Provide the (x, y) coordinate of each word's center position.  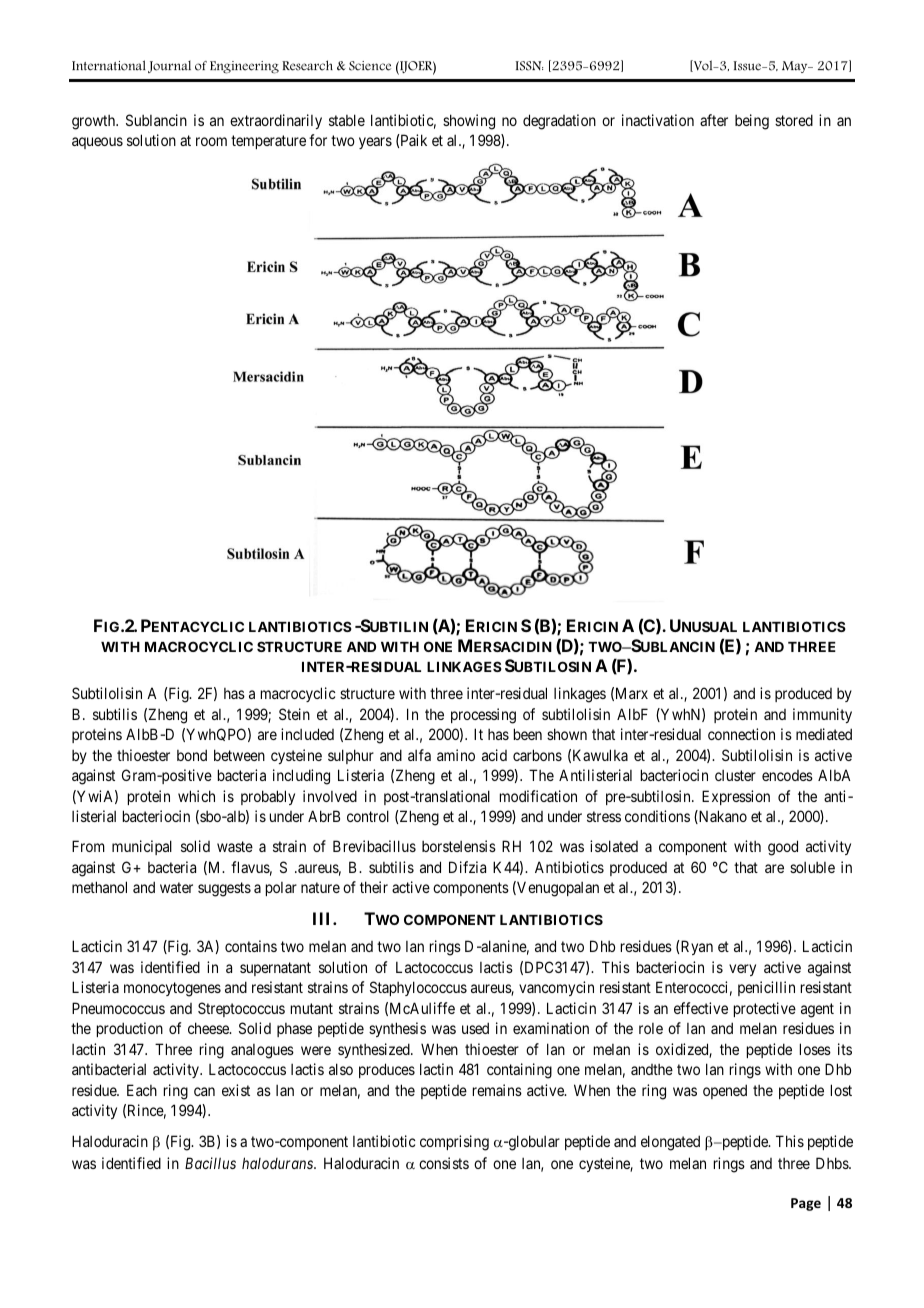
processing (483, 716)
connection (741, 734)
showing (469, 122)
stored (794, 120)
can (204, 1091)
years (375, 143)
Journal (169, 66)
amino (456, 755)
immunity (822, 715)
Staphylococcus (418, 988)
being (752, 122)
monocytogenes (172, 989)
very (742, 970)
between (239, 755)
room (211, 141)
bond (192, 755)
